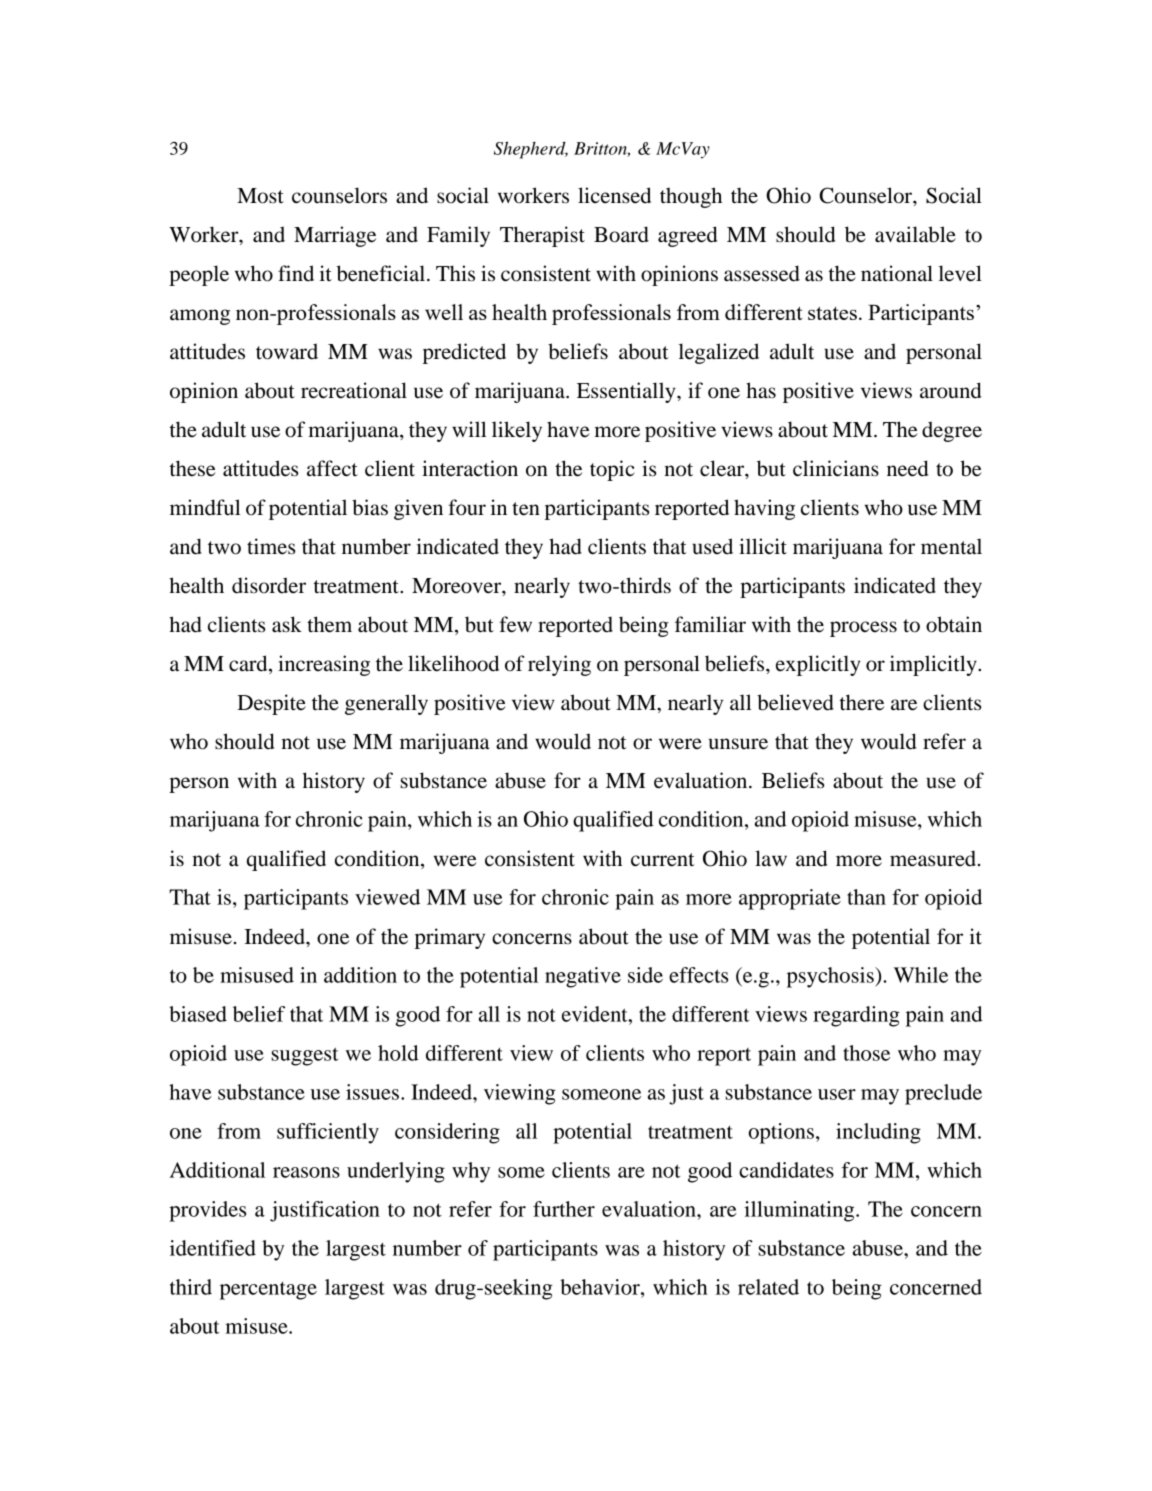 This screenshot has height=1491, width=1152. What do you see at coordinates (271, 704) in the screenshot?
I see `Despite` at bounding box center [271, 704].
